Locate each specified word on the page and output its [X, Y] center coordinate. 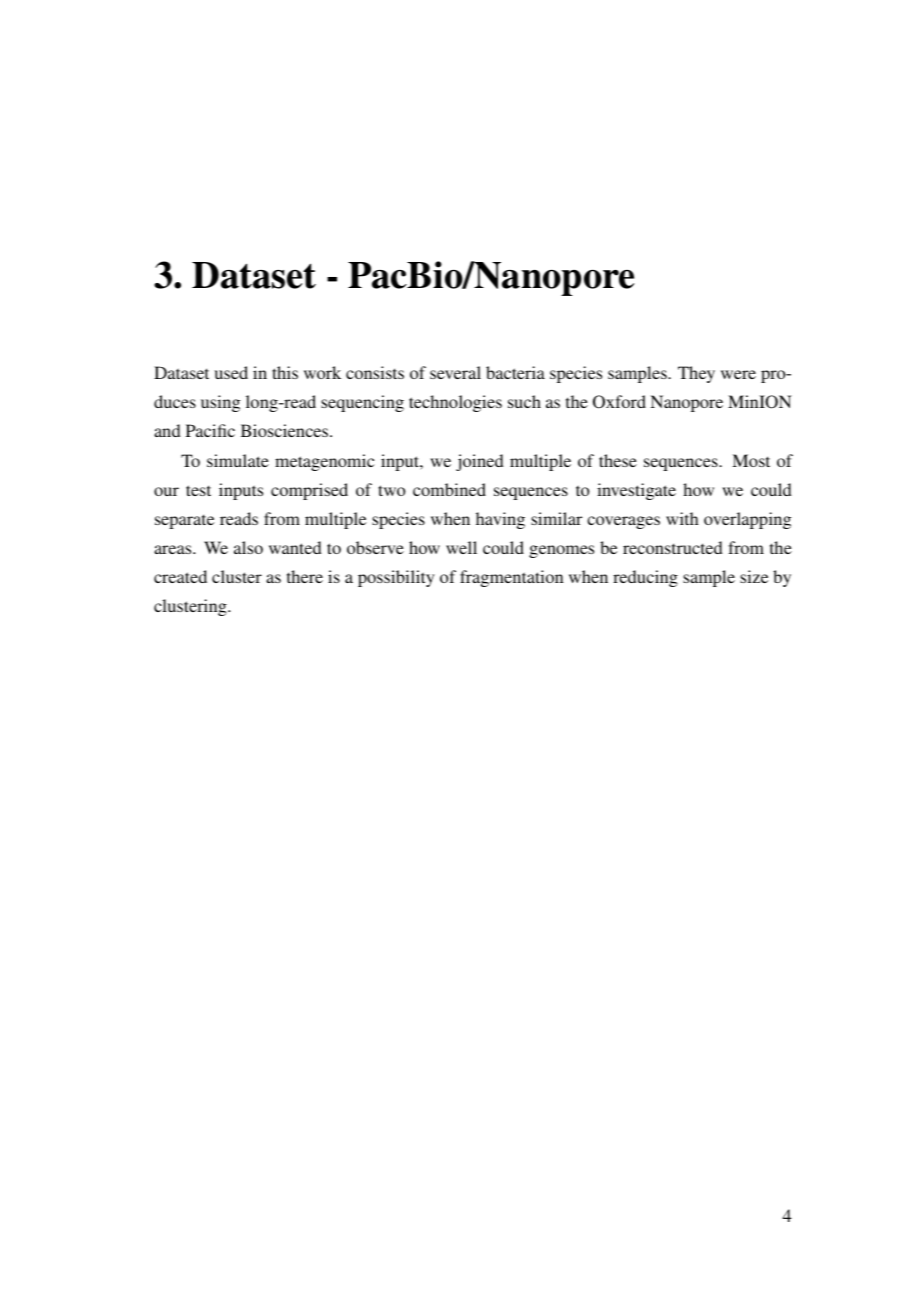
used [231, 372]
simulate [238, 460]
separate [184, 521]
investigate [636, 491]
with [682, 518]
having [500, 520]
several [455, 372]
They [696, 374]
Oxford [619, 402]
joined [480, 462]
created [180, 576]
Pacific [210, 430]
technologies [455, 403]
